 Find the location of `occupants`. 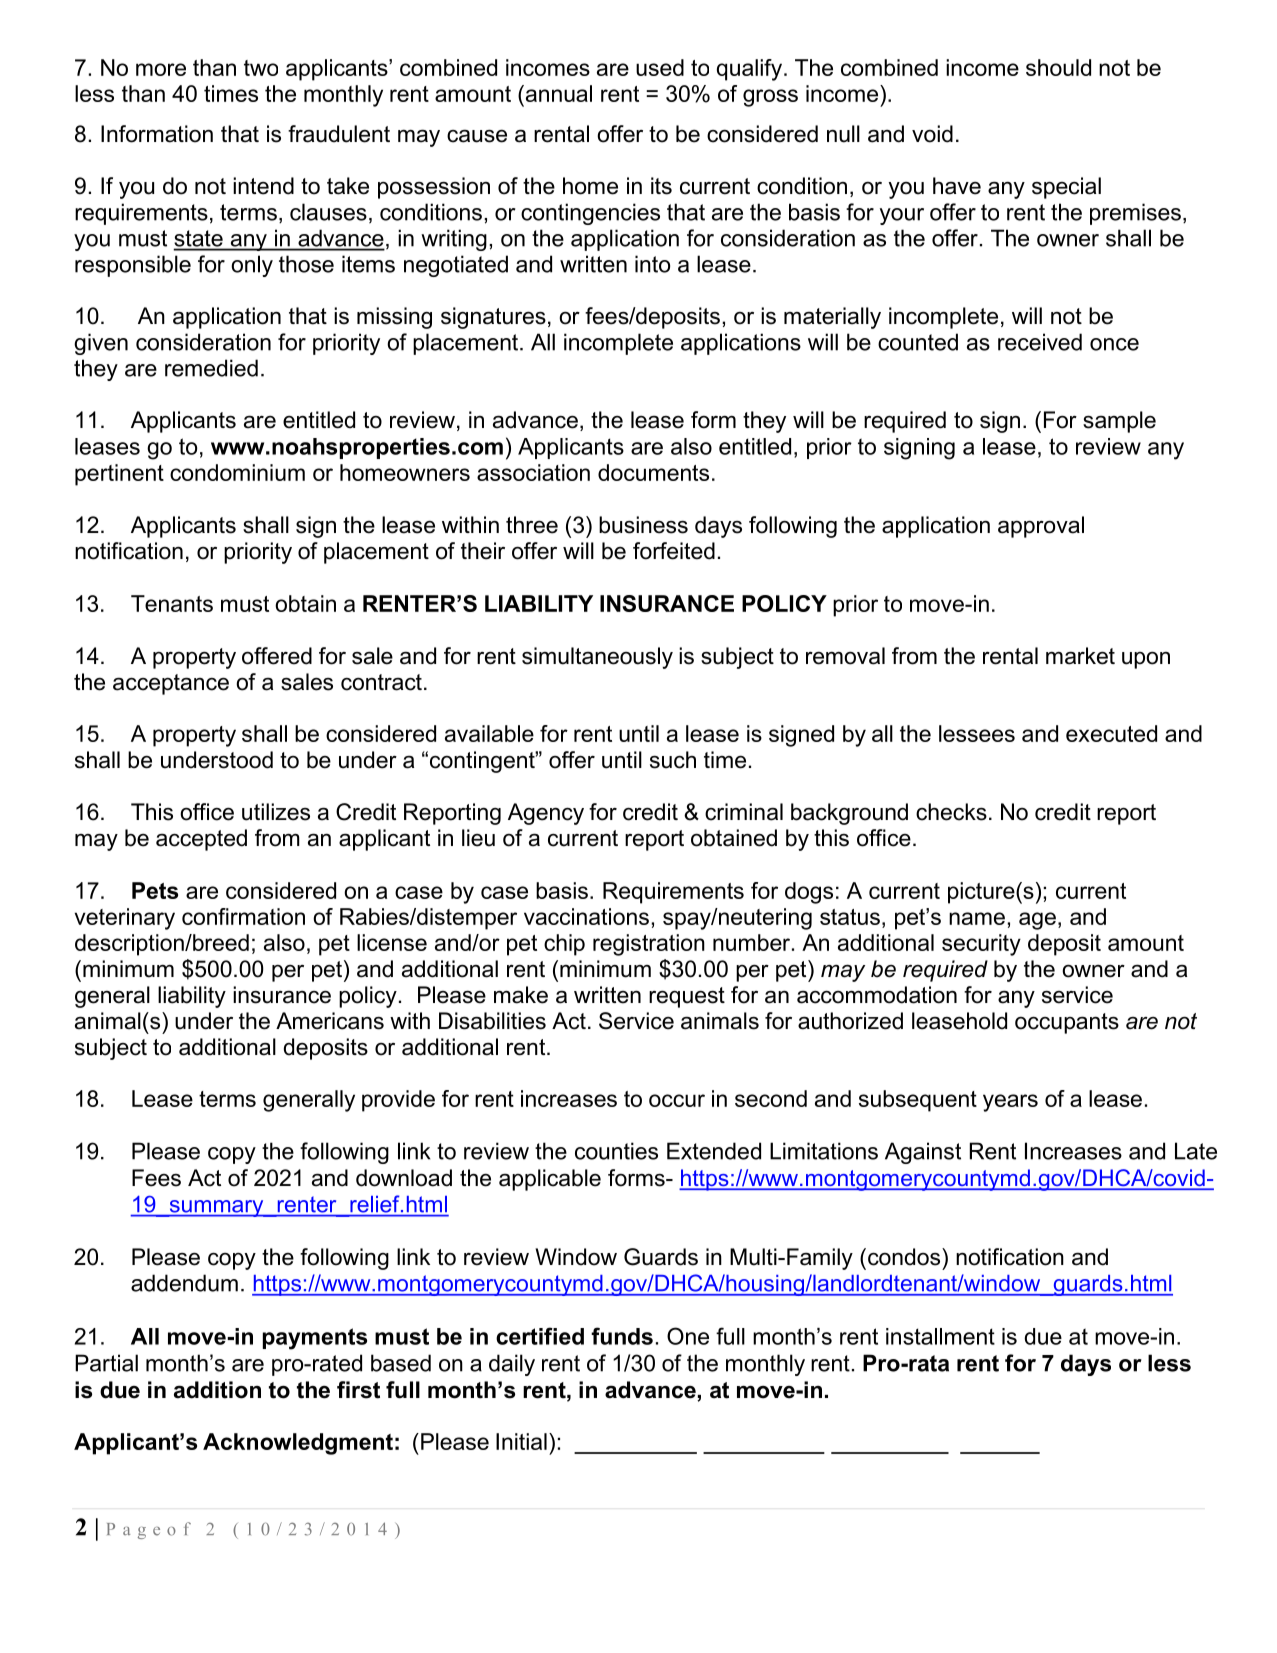

occupants is located at coordinates (1067, 1023).
